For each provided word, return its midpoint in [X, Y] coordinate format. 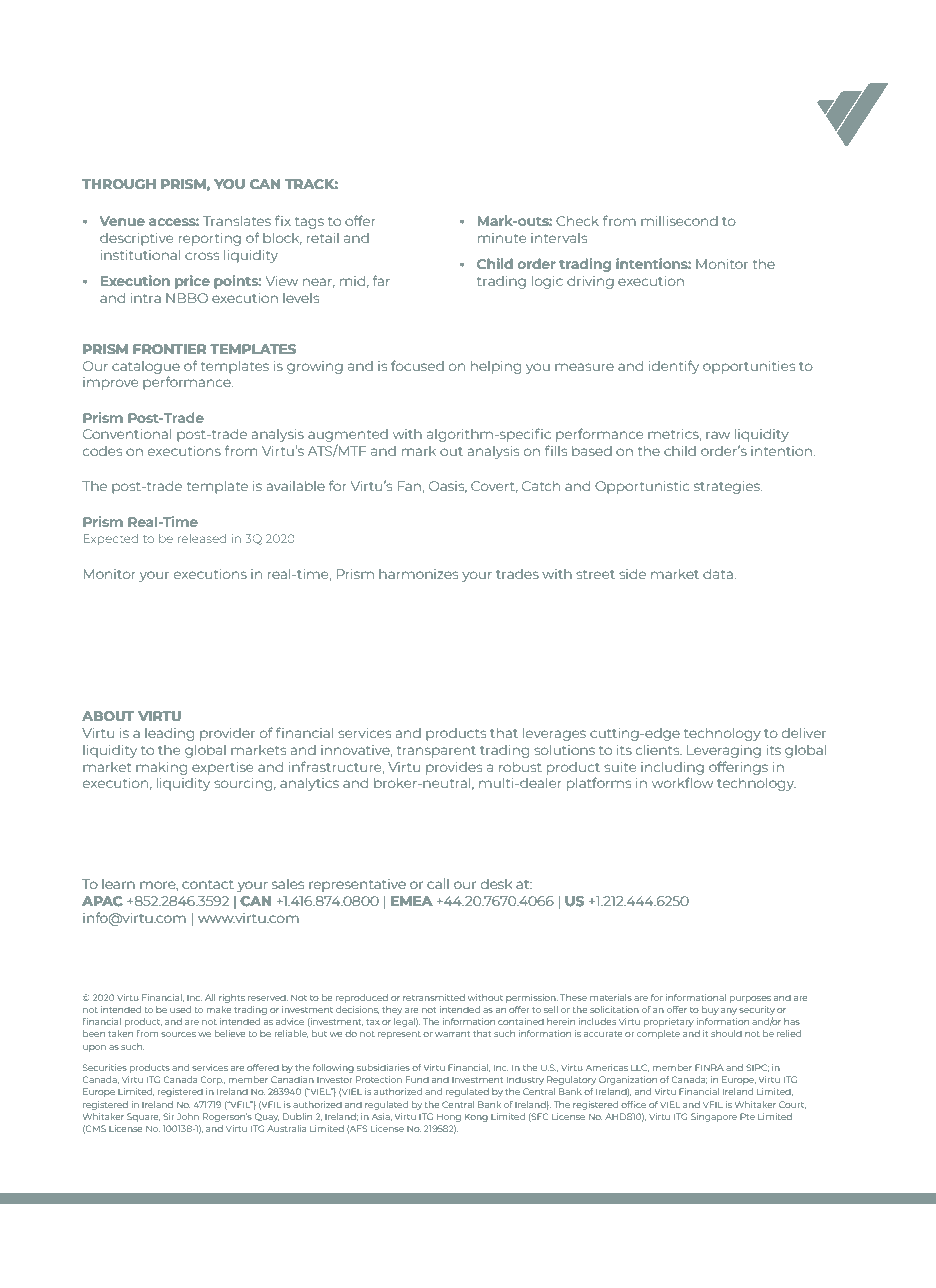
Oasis [448, 487]
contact [208, 884]
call [438, 884]
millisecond [679, 221]
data [718, 574]
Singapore [714, 1117]
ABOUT [108, 716]
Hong [449, 1118]
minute [502, 238]
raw [718, 435]
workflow [683, 782]
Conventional [127, 434]
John [188, 1116]
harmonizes [418, 574]
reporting [210, 239]
